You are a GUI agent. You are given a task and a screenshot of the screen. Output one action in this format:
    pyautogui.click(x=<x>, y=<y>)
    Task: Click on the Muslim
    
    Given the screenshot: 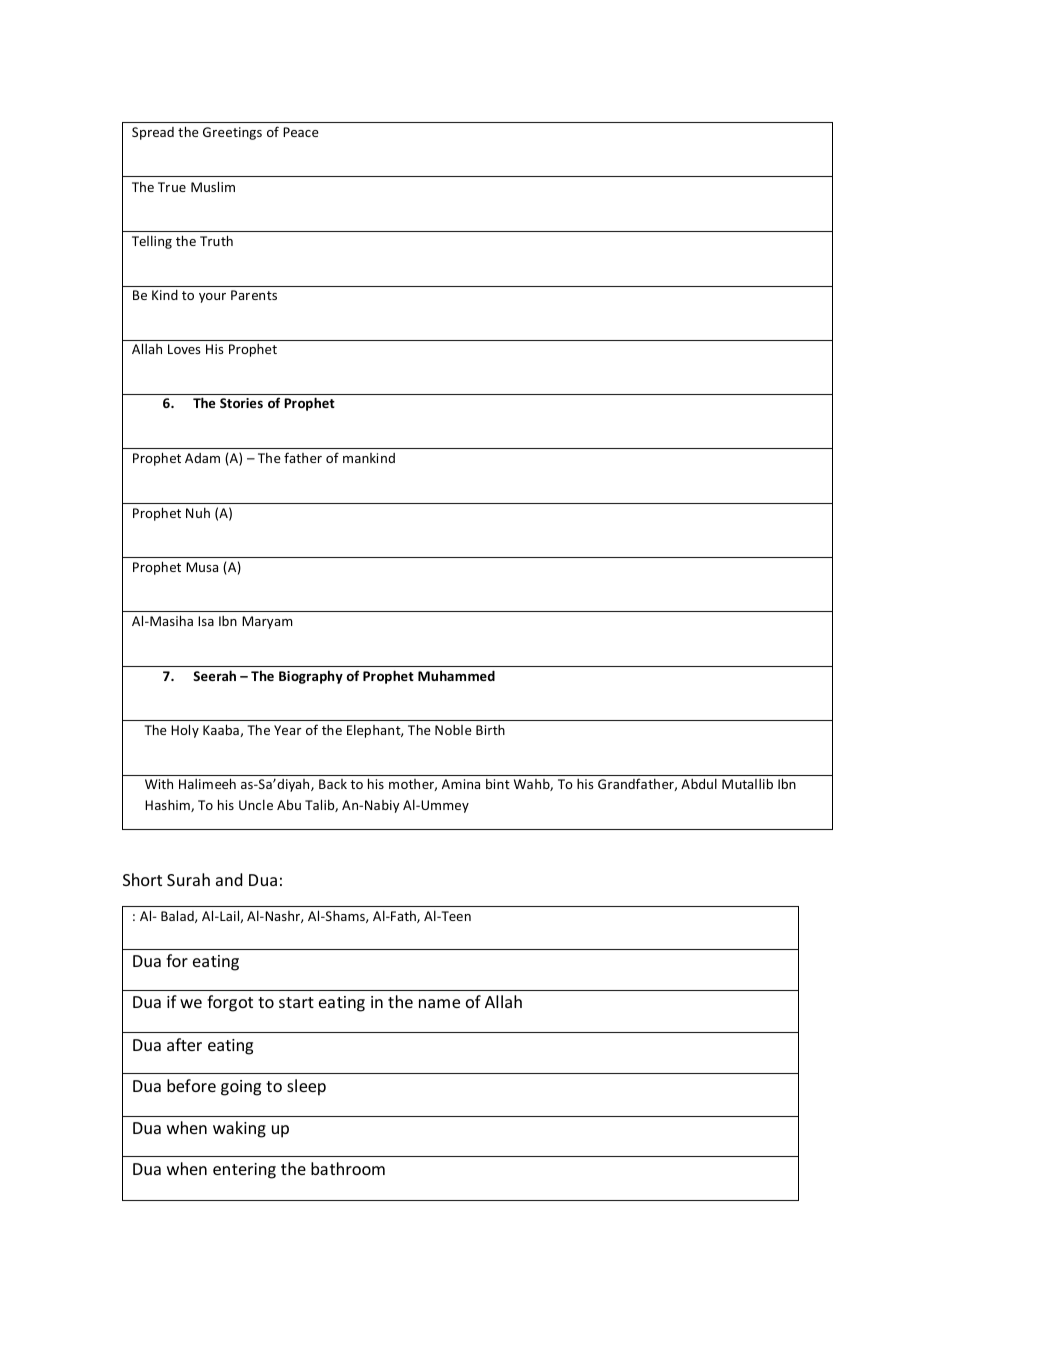 What is the action you would take?
    pyautogui.click(x=213, y=186)
